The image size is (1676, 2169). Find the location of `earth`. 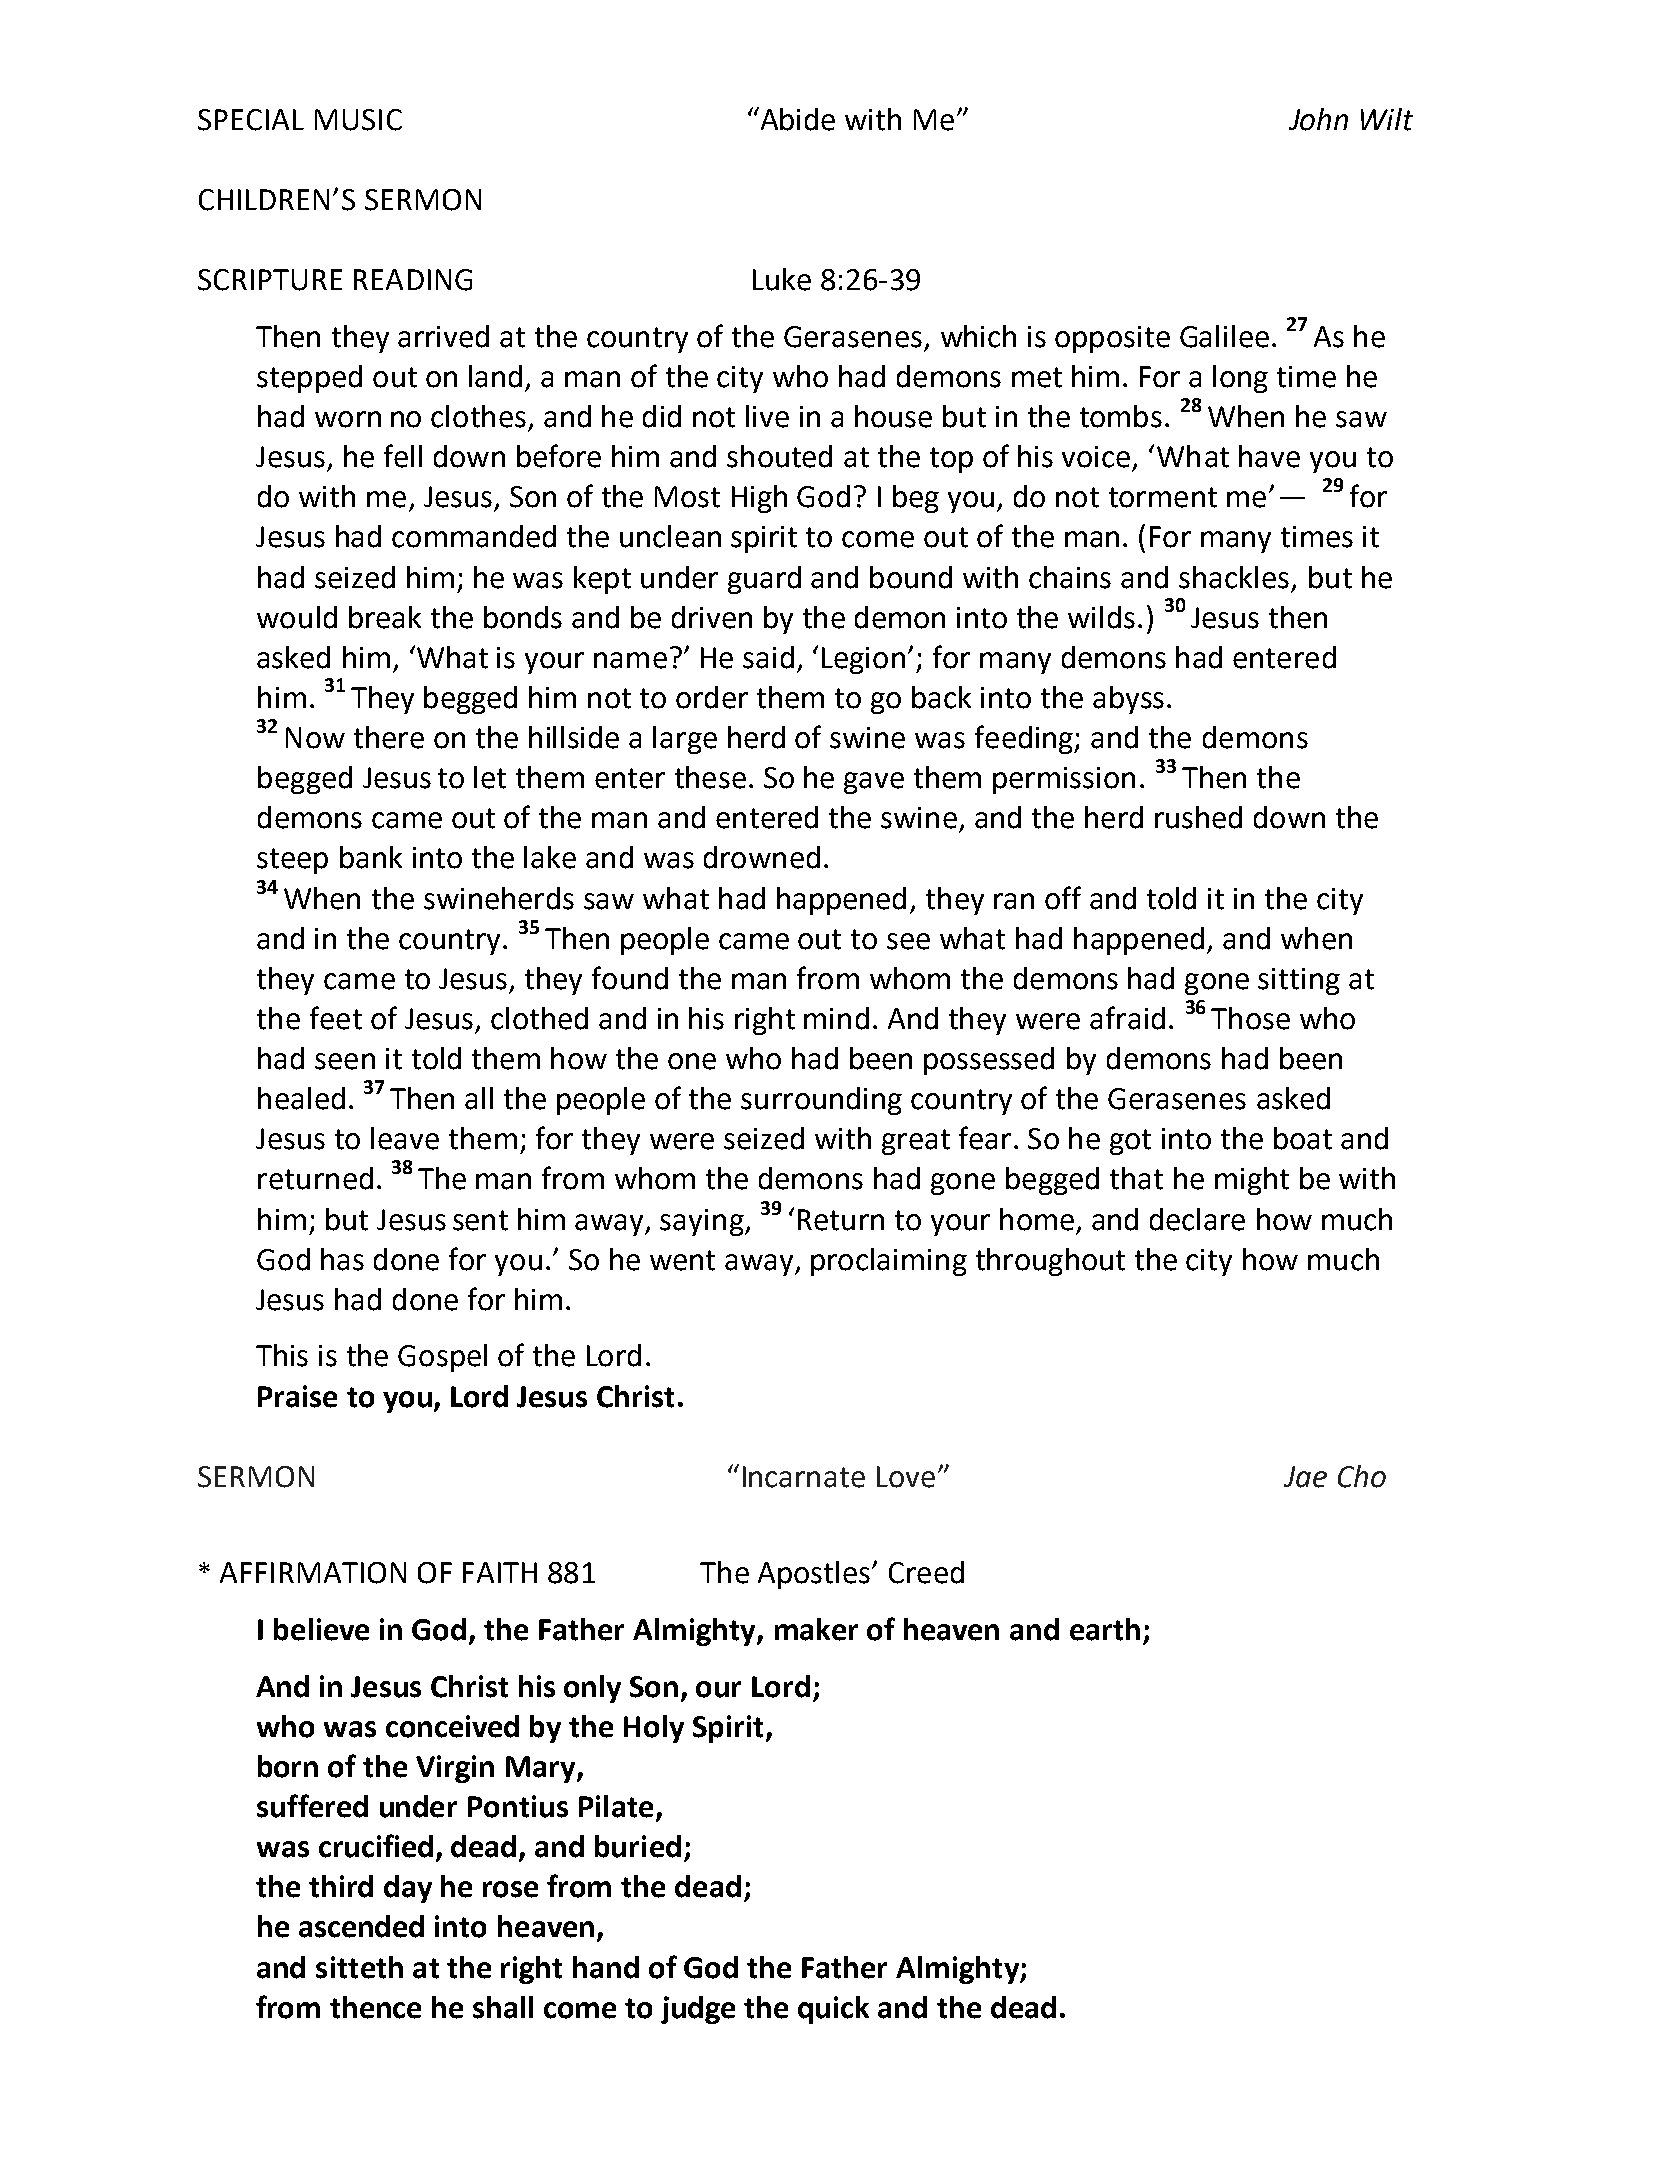

earth is located at coordinates (1105, 1629).
